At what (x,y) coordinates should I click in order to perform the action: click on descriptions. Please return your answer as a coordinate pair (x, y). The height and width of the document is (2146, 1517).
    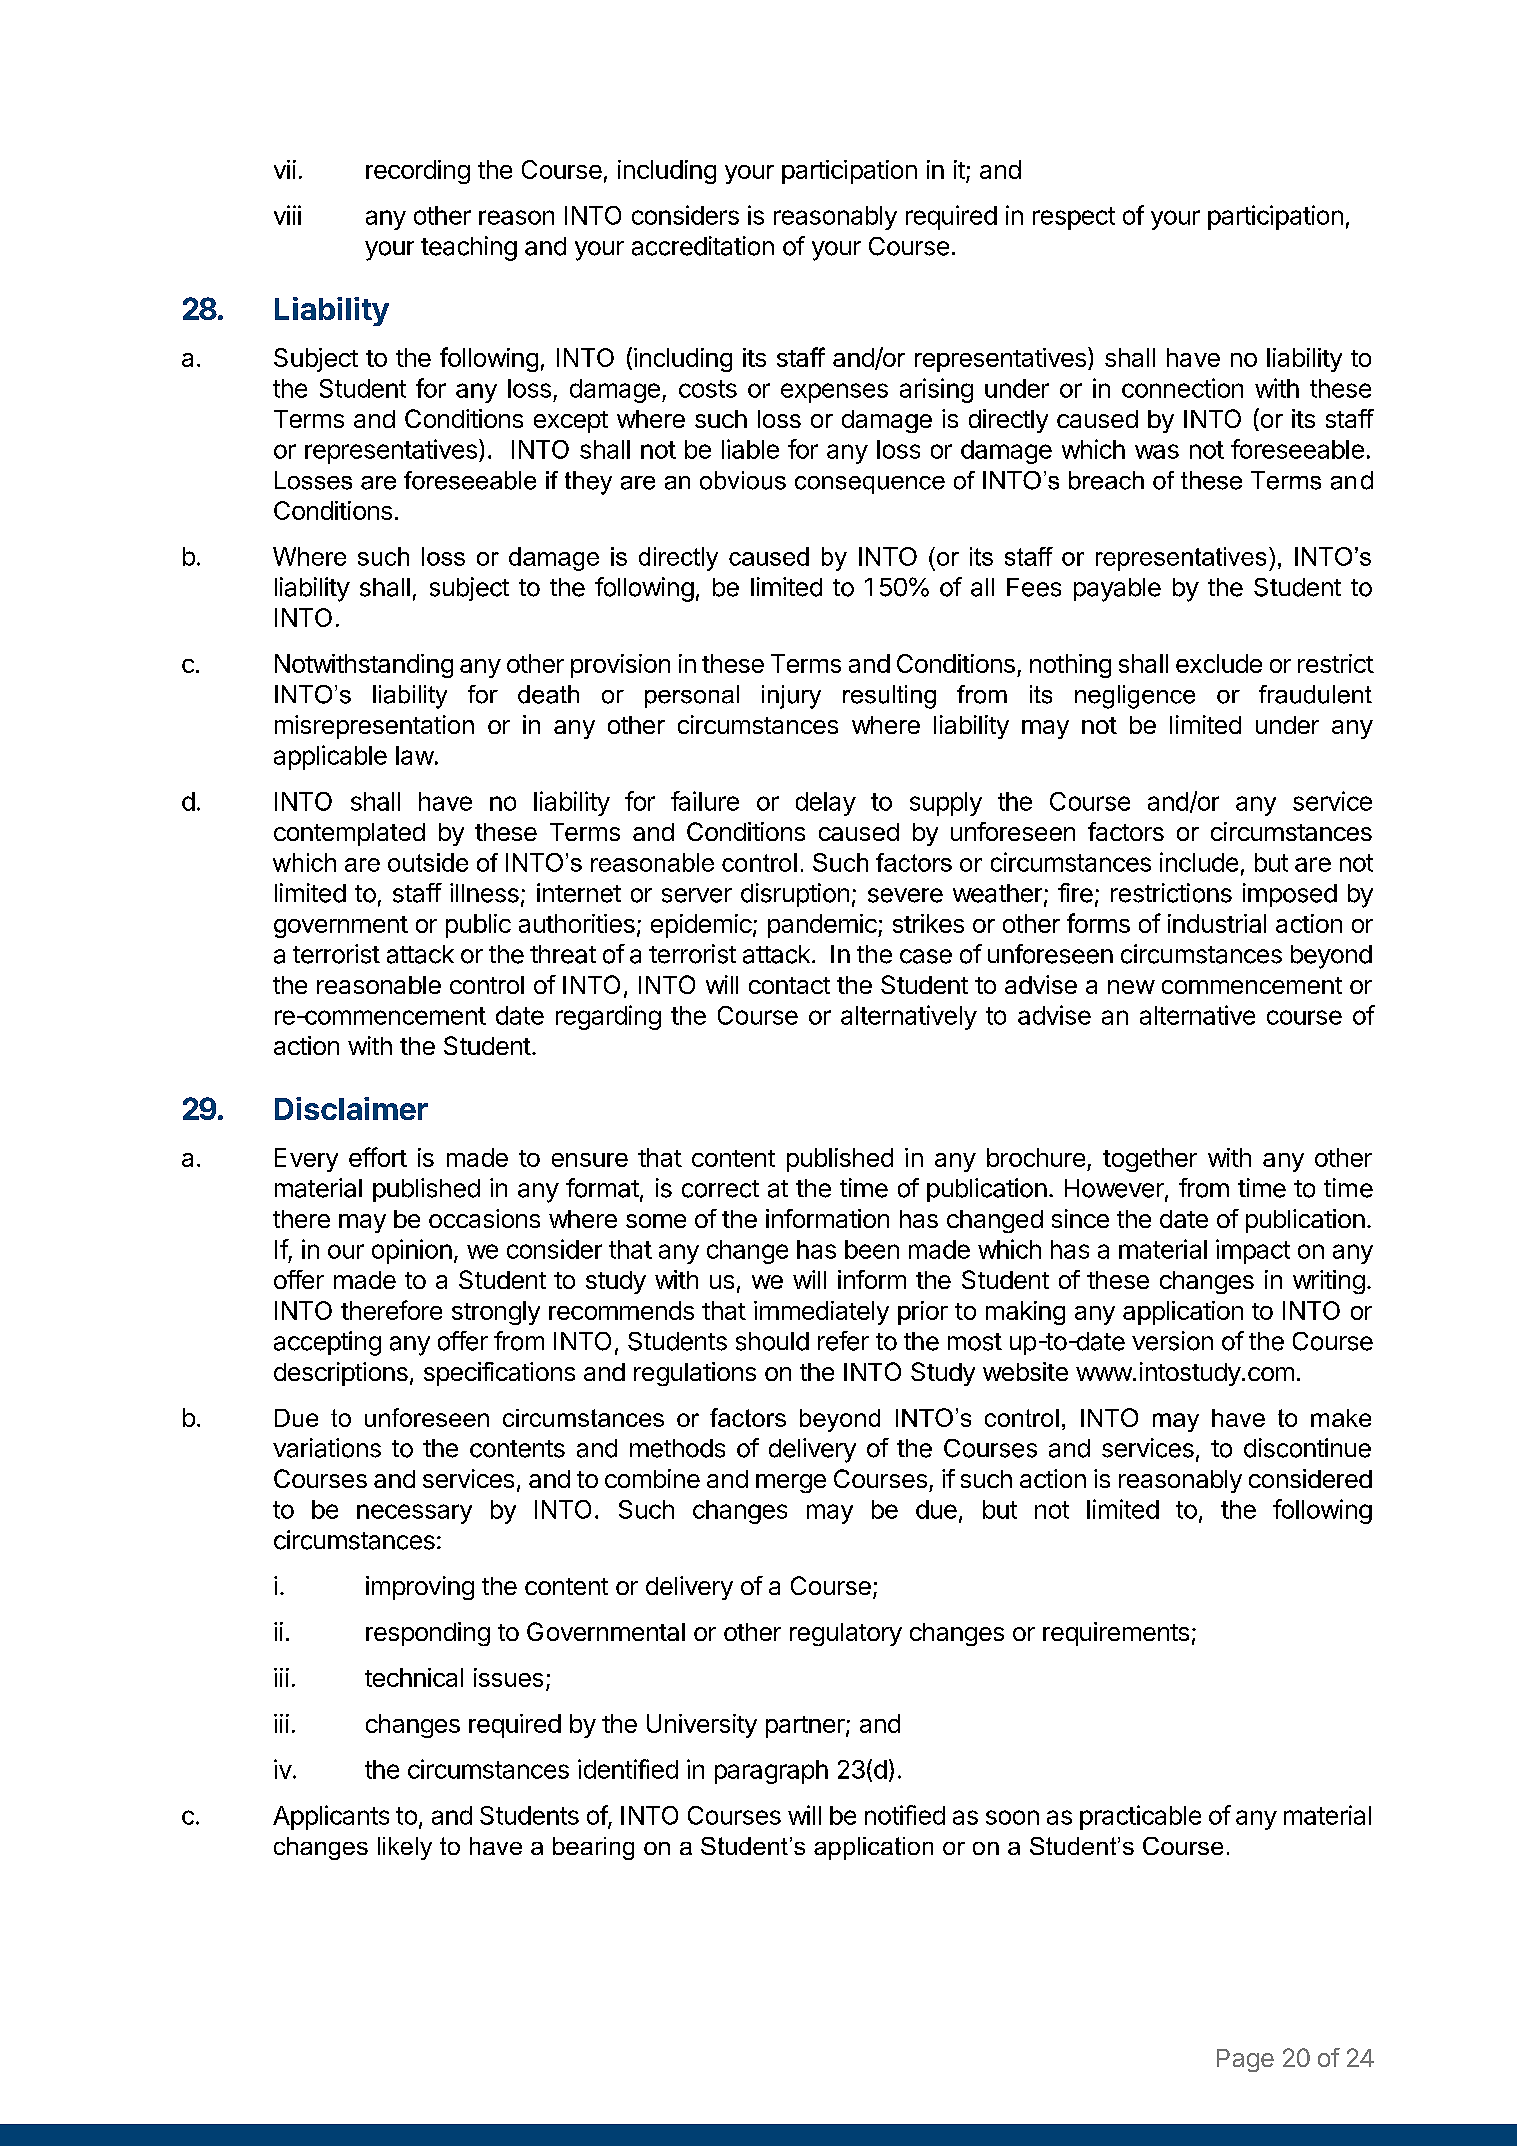
    Looking at the image, I should click on (341, 1374).
